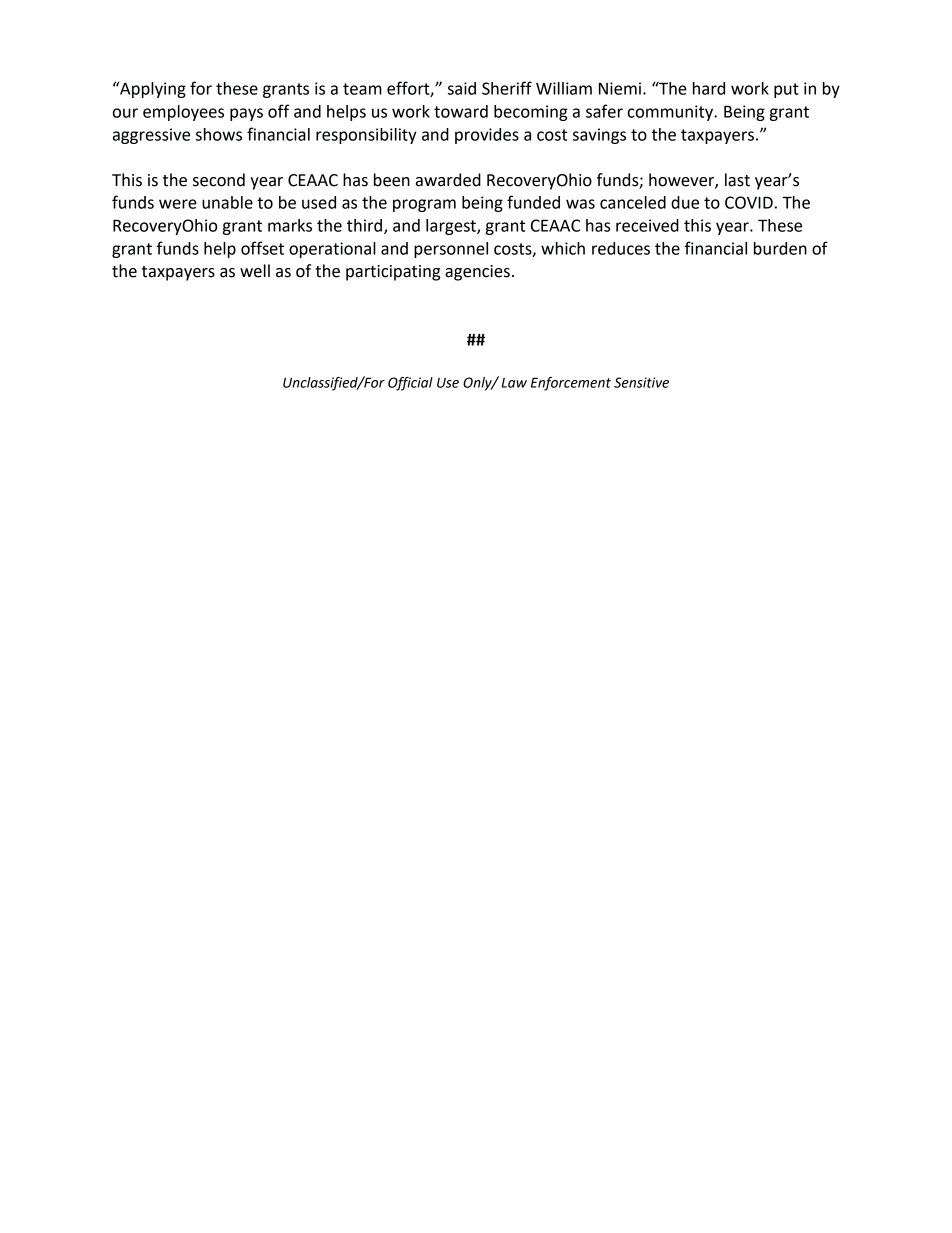 This screenshot has width=952, height=1233. What do you see at coordinates (410, 384) in the screenshot?
I see `Official` at bounding box center [410, 384].
